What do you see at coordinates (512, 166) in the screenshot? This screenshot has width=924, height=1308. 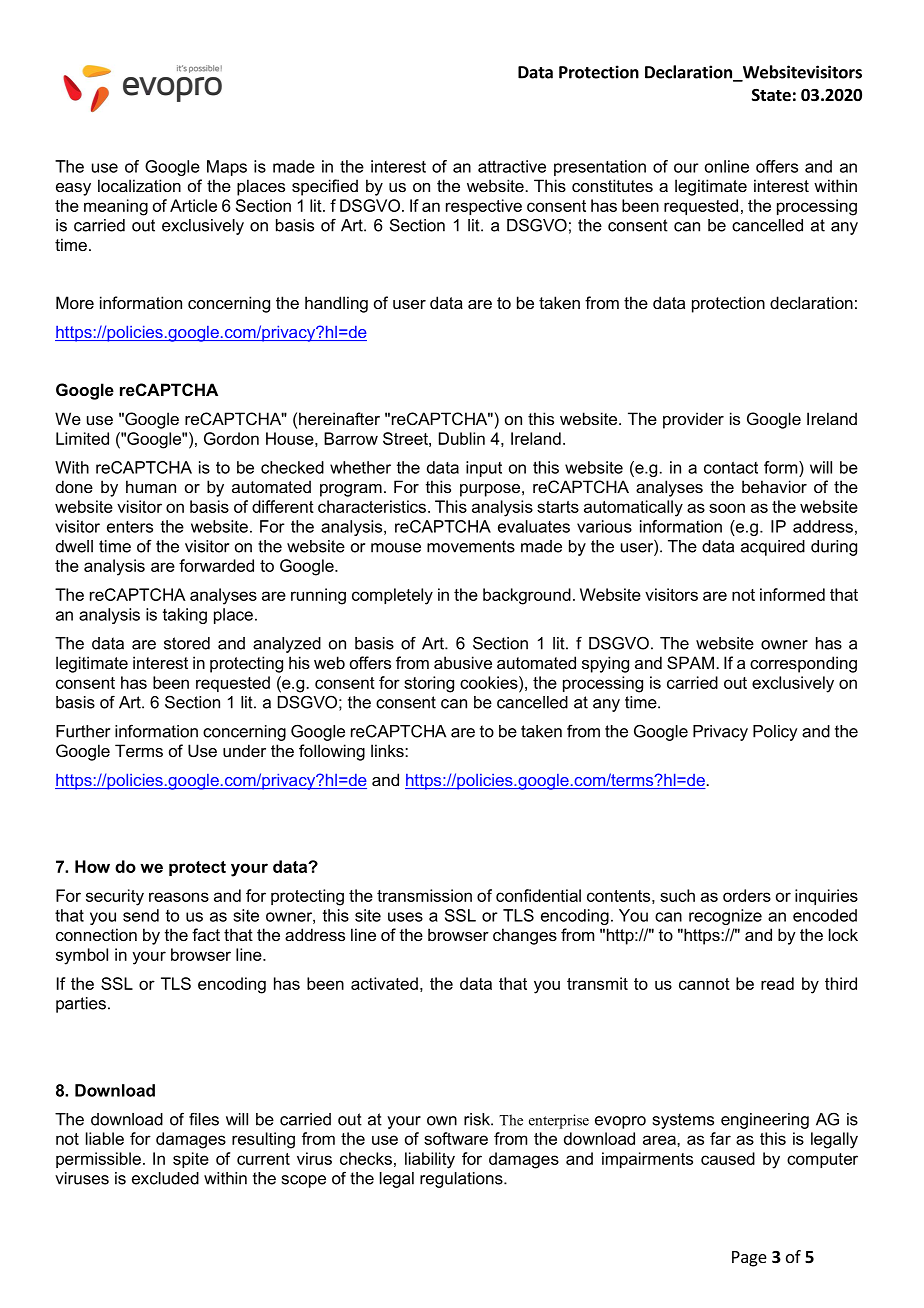 I see `attractive` at bounding box center [512, 166].
